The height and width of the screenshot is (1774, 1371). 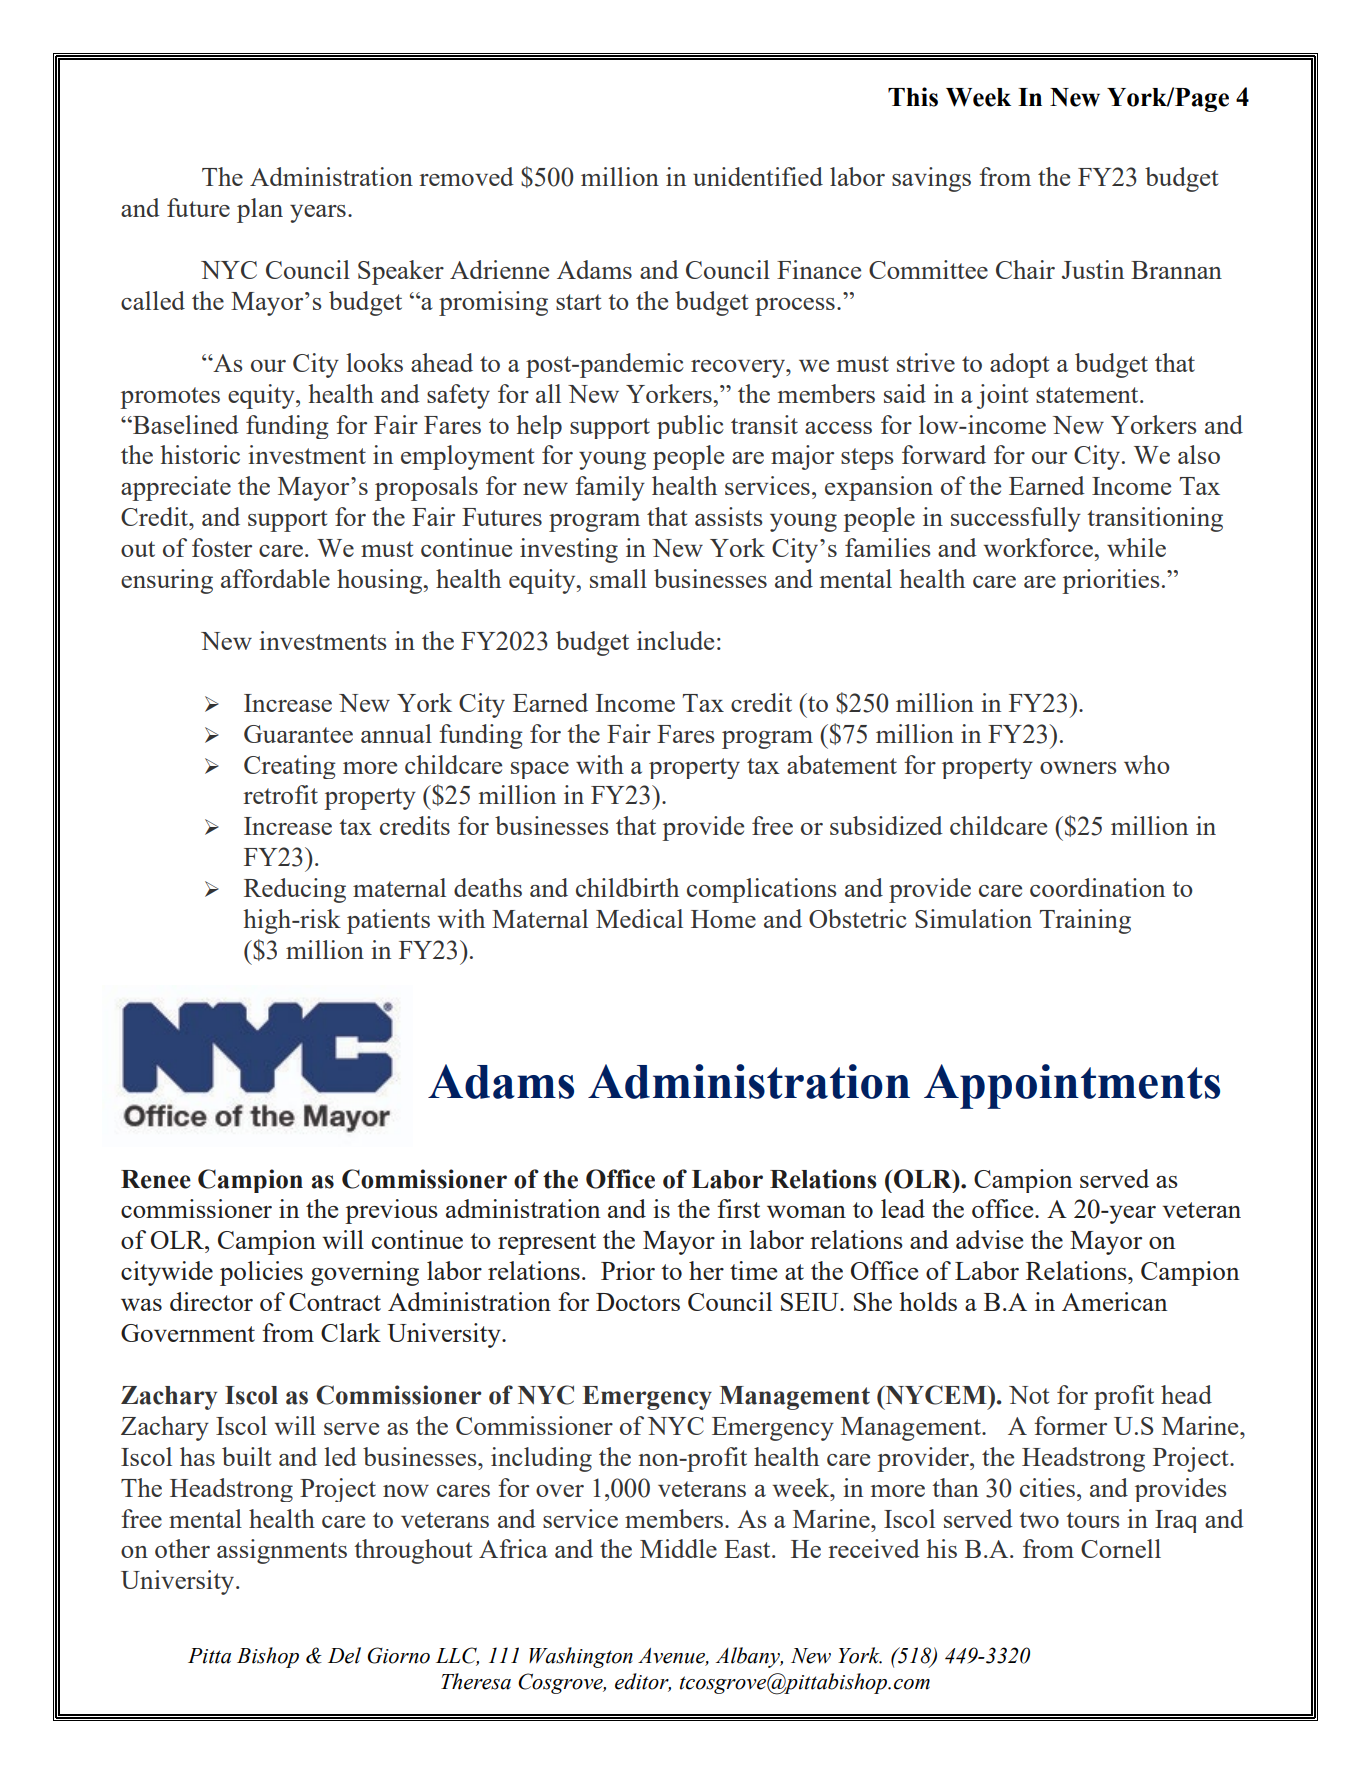 I want to click on first, so click(x=738, y=1208).
